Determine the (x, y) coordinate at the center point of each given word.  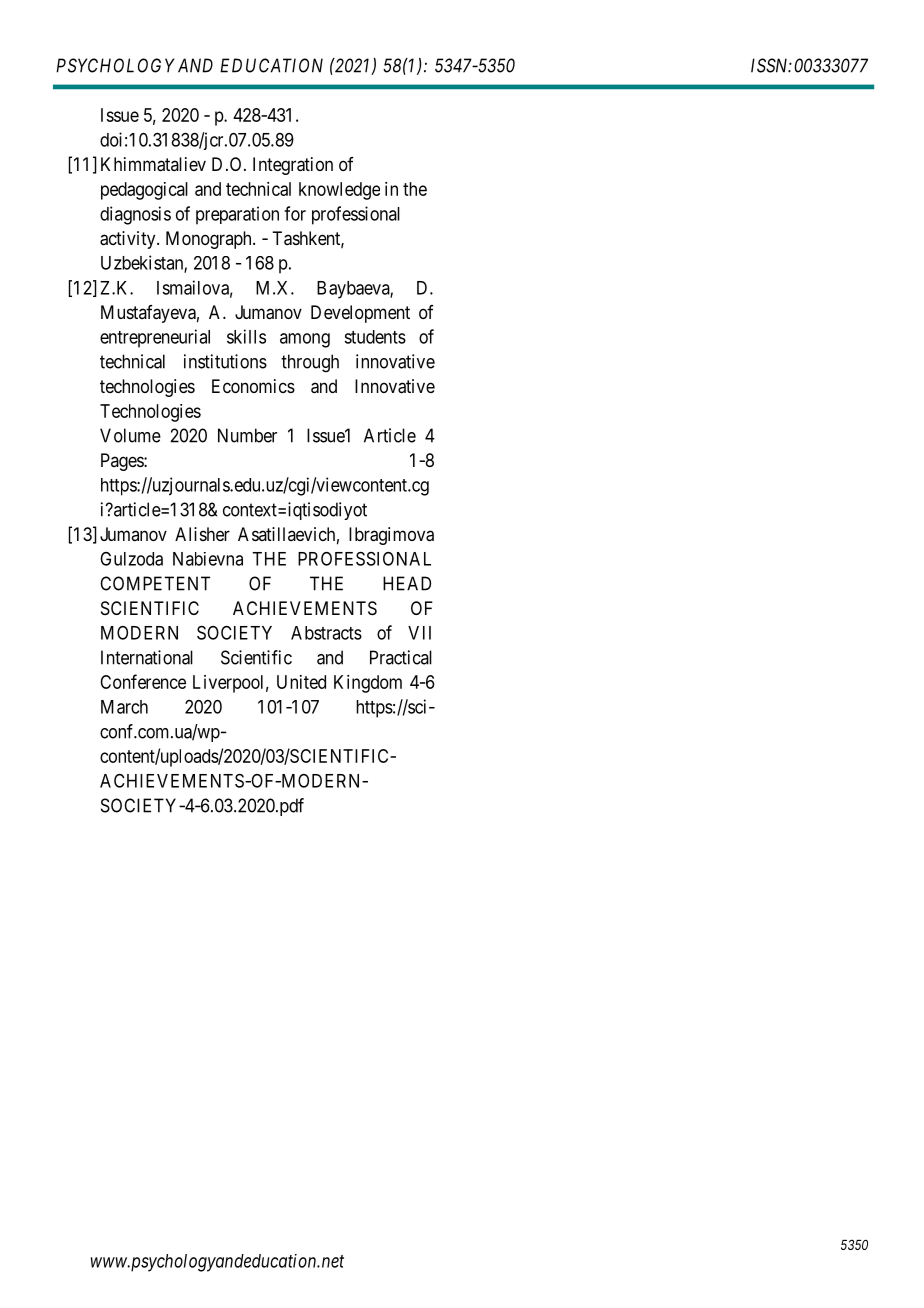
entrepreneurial (155, 338)
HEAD (407, 583)
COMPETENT (155, 583)
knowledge (339, 191)
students (375, 337)
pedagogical (144, 191)
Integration (293, 166)
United (301, 682)
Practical (401, 657)
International (147, 657)
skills (246, 336)
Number (247, 435)
